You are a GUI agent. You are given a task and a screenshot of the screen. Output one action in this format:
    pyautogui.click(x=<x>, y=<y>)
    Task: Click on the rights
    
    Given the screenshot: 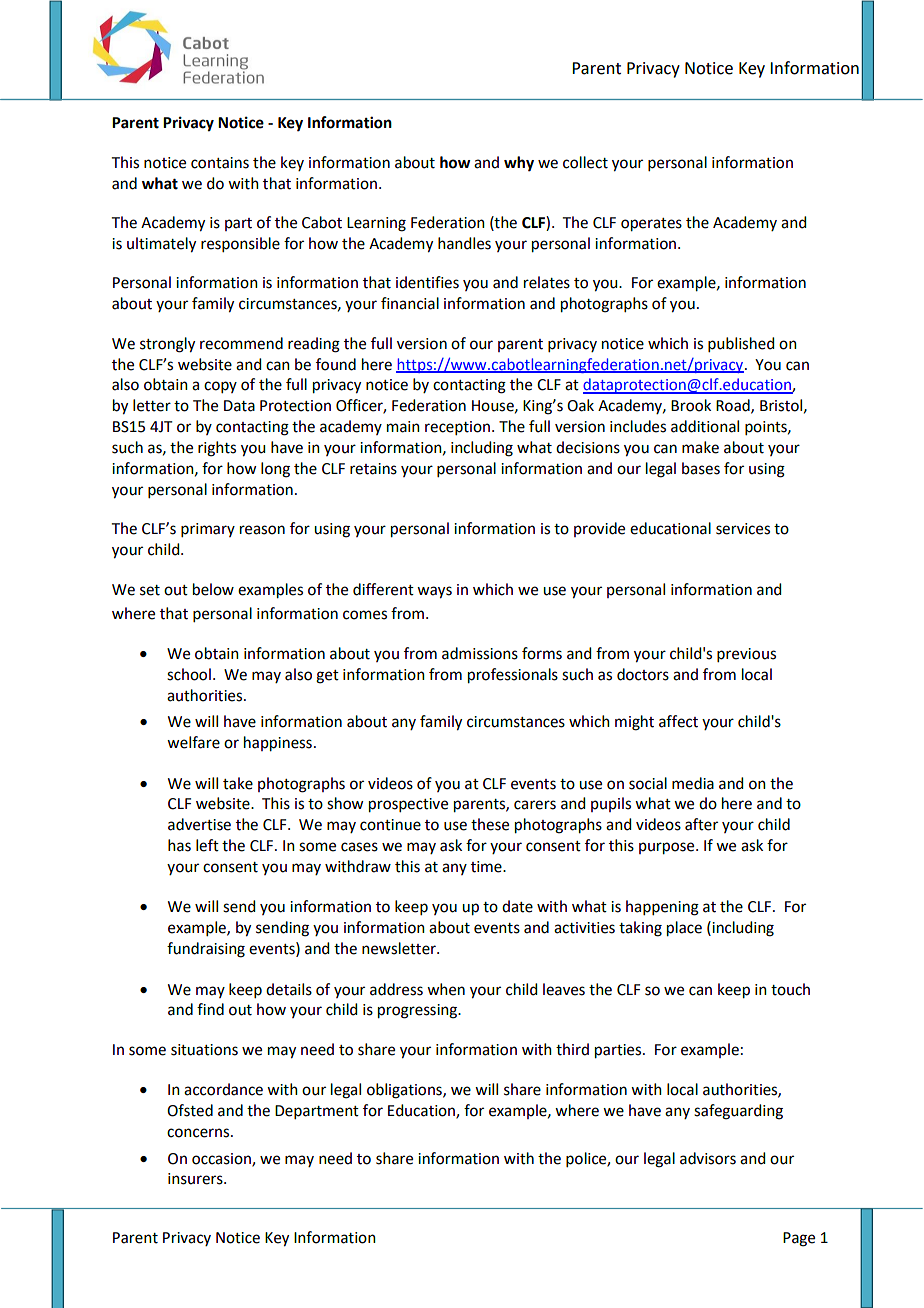 What is the action you would take?
    pyautogui.click(x=217, y=449)
